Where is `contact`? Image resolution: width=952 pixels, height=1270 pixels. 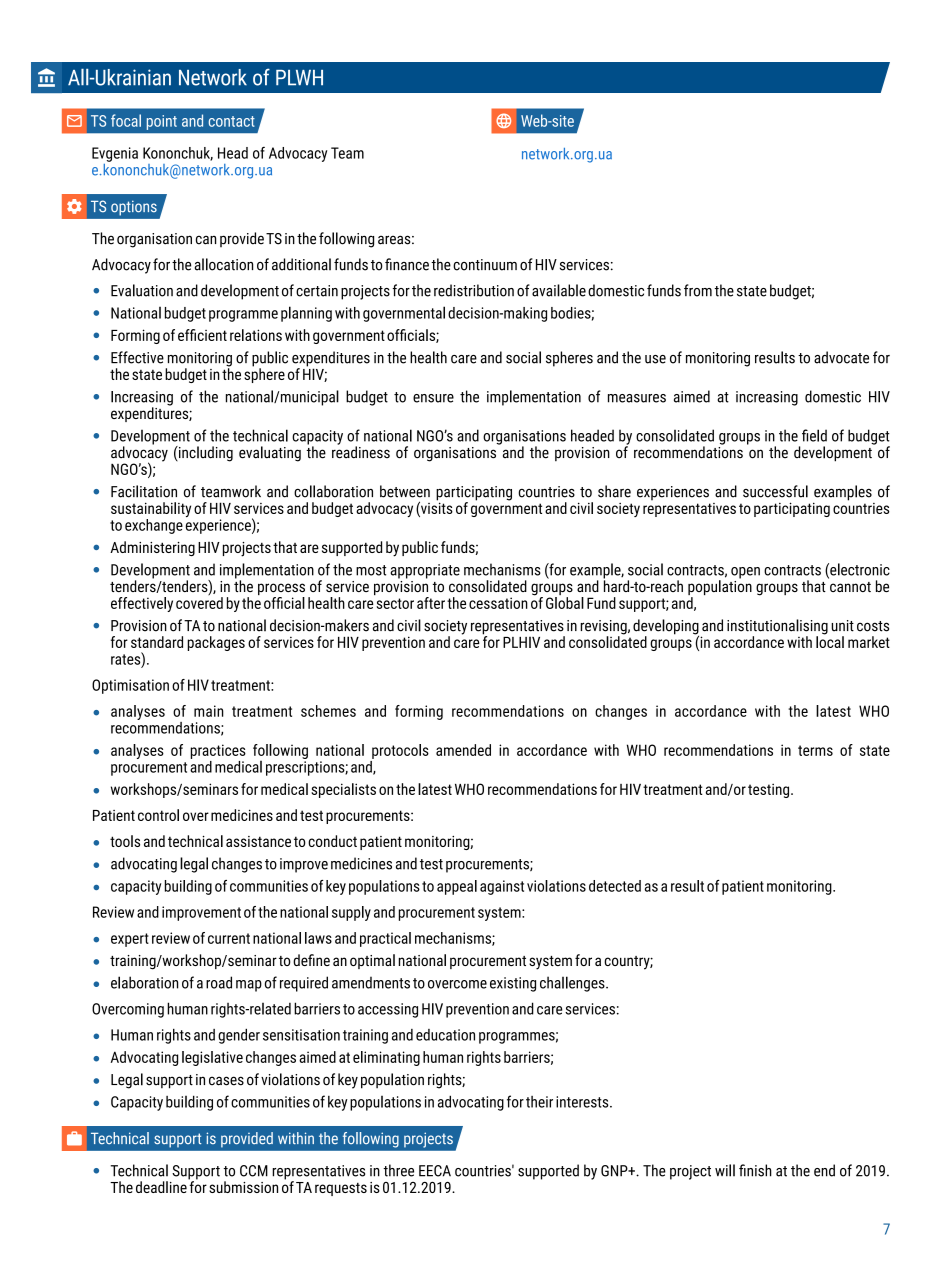
contact is located at coordinates (232, 121).
